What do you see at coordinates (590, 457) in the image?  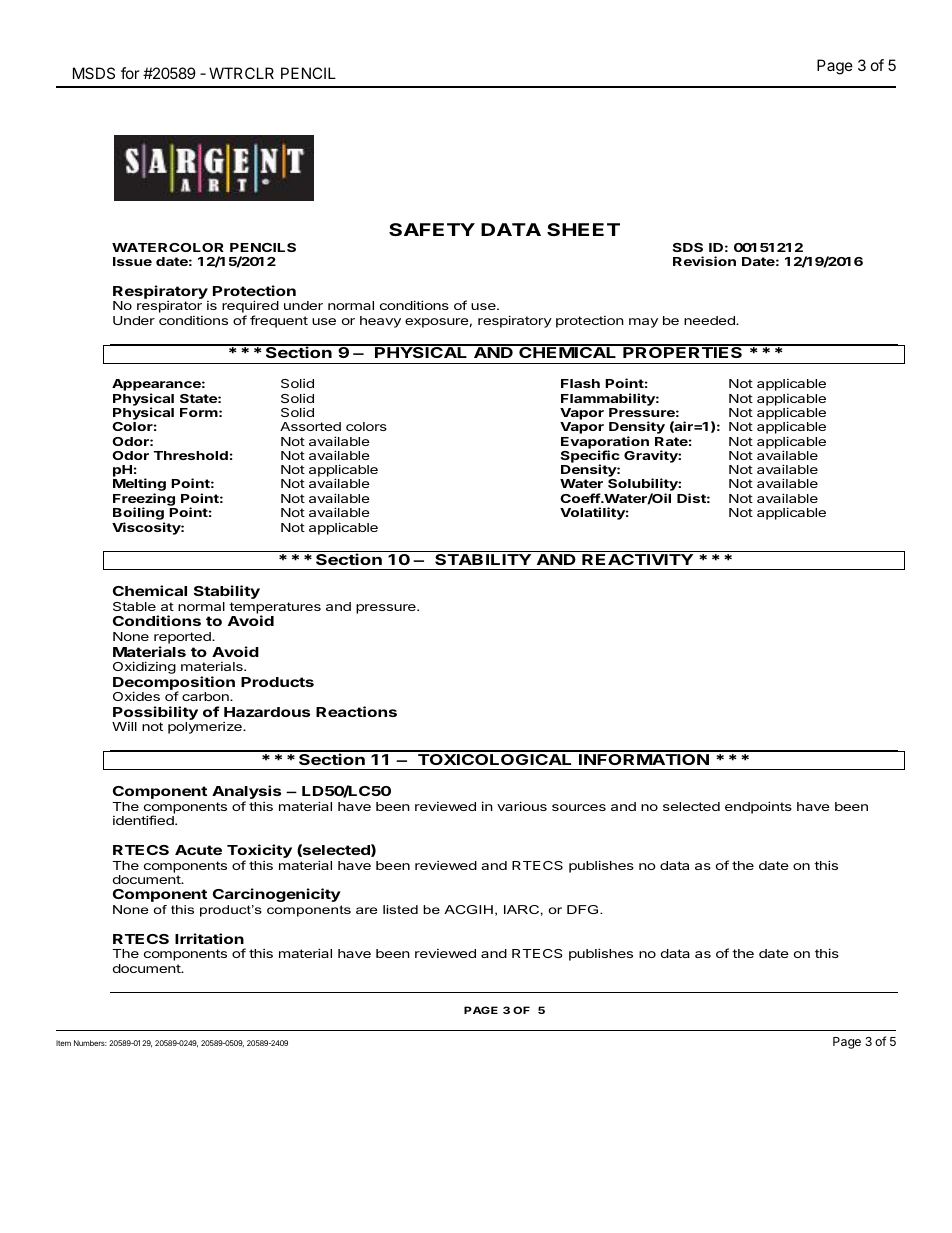 I see `Specific` at bounding box center [590, 457].
